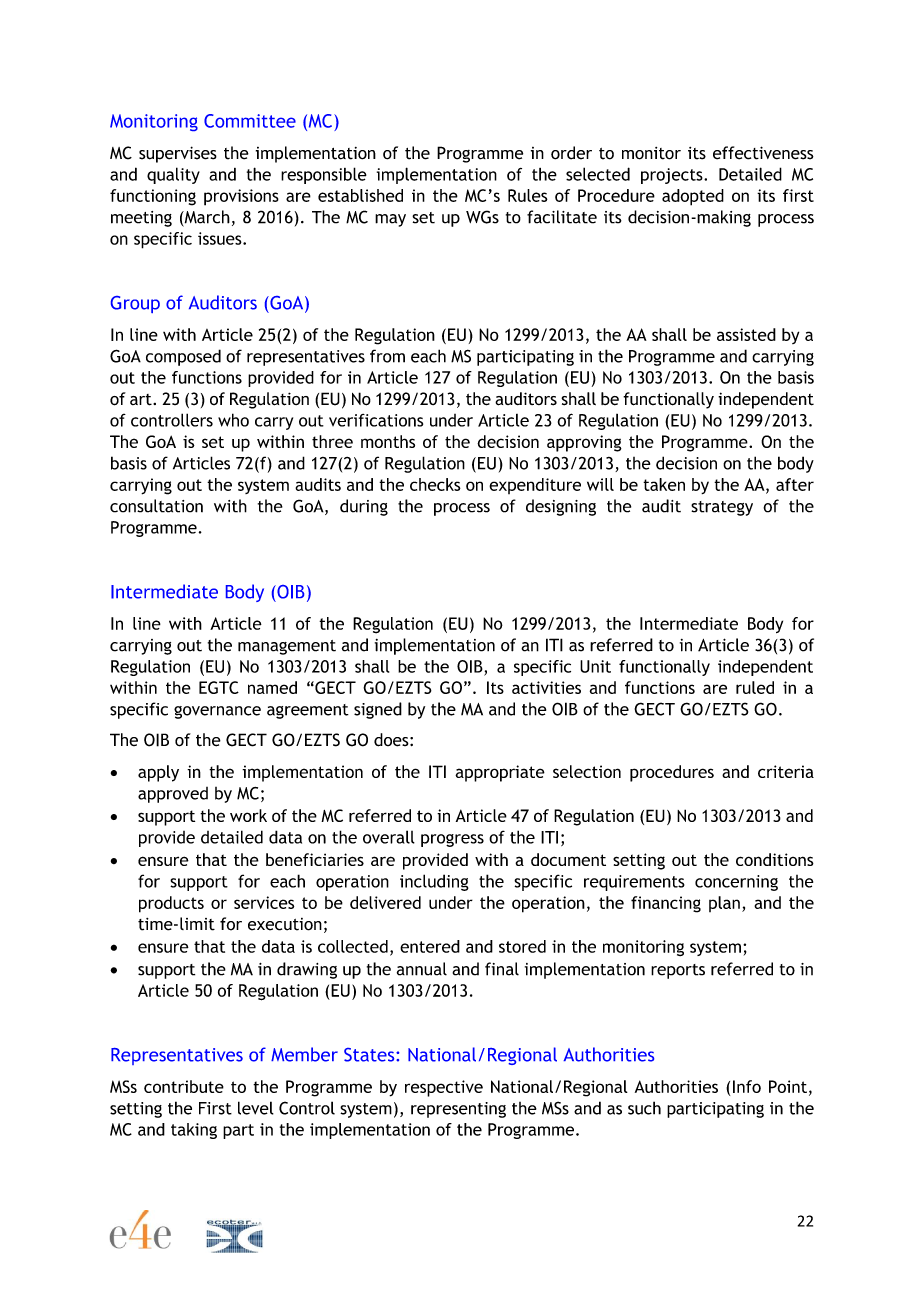 The width and height of the screenshot is (924, 1308). Describe the element at coordinates (458, 1110) in the screenshot. I see `representing` at that location.
